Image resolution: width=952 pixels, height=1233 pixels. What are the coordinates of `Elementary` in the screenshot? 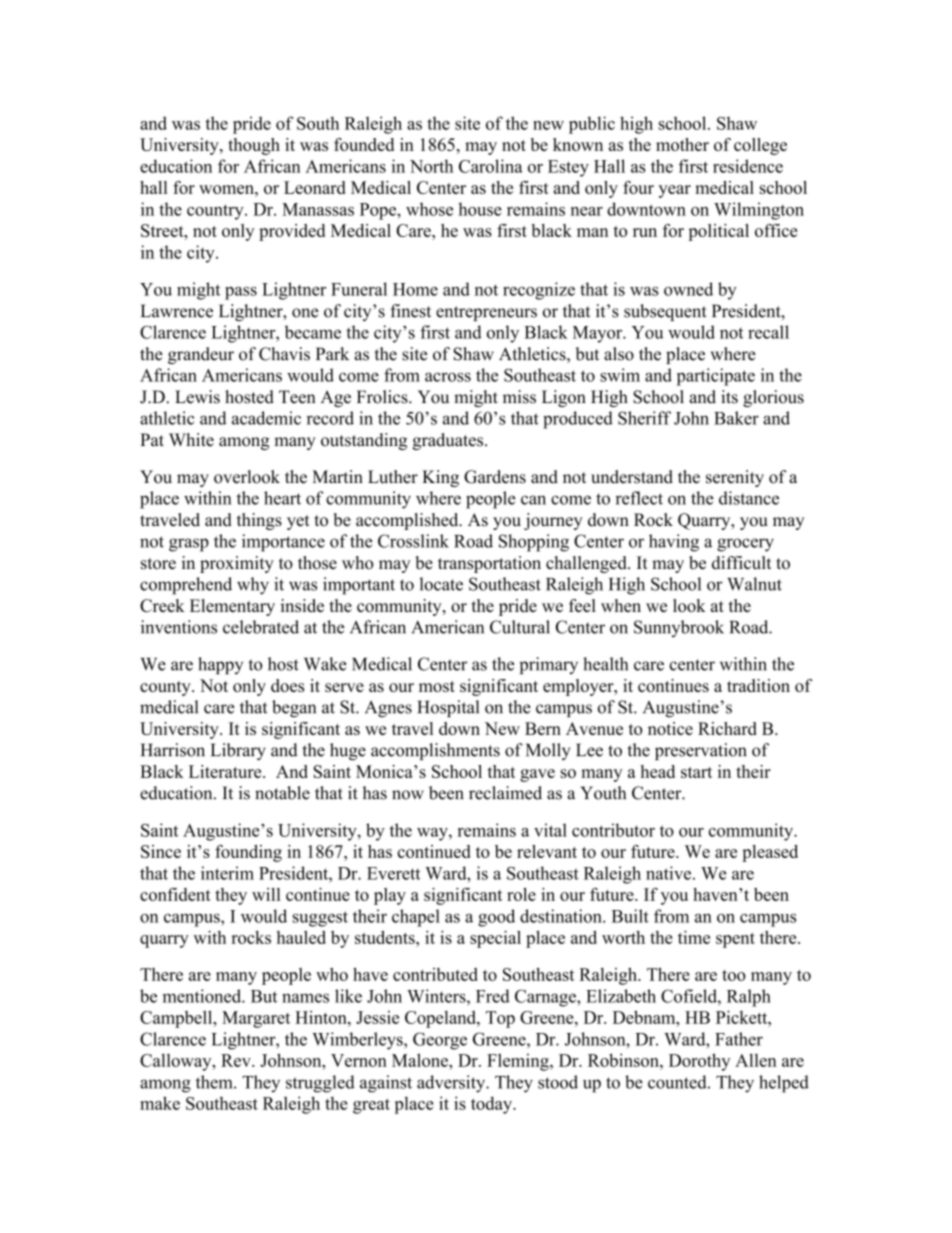 It's located at (232, 607).
